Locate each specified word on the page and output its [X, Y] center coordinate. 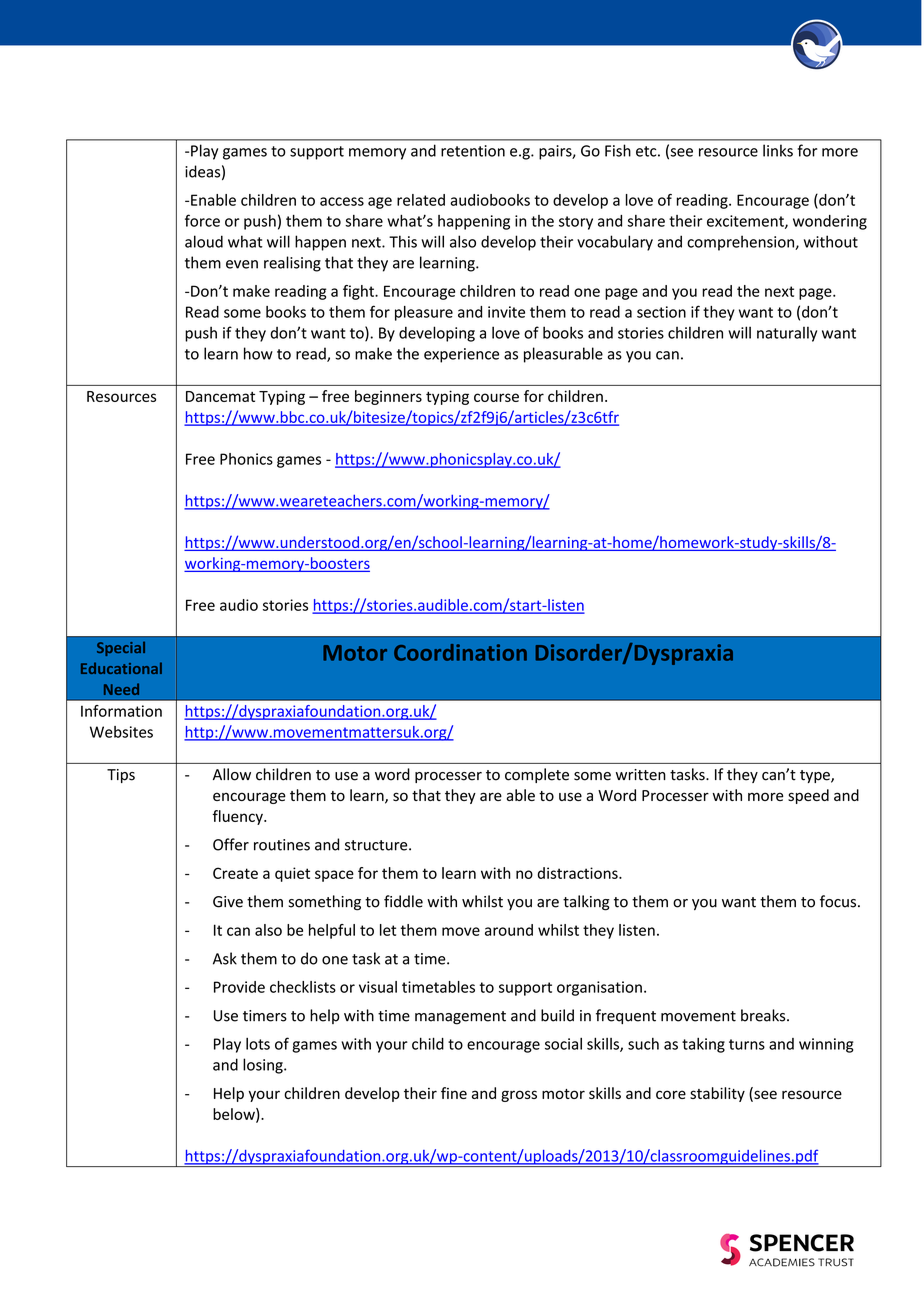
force [202, 220]
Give [228, 902]
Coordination [460, 652]
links [778, 150]
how [258, 353]
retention [473, 151]
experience [461, 355]
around [509, 930]
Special [121, 649]
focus [839, 901]
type [816, 776]
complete [537, 775]
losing [264, 1066]
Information [121, 711]
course [496, 397]
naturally [787, 334]
